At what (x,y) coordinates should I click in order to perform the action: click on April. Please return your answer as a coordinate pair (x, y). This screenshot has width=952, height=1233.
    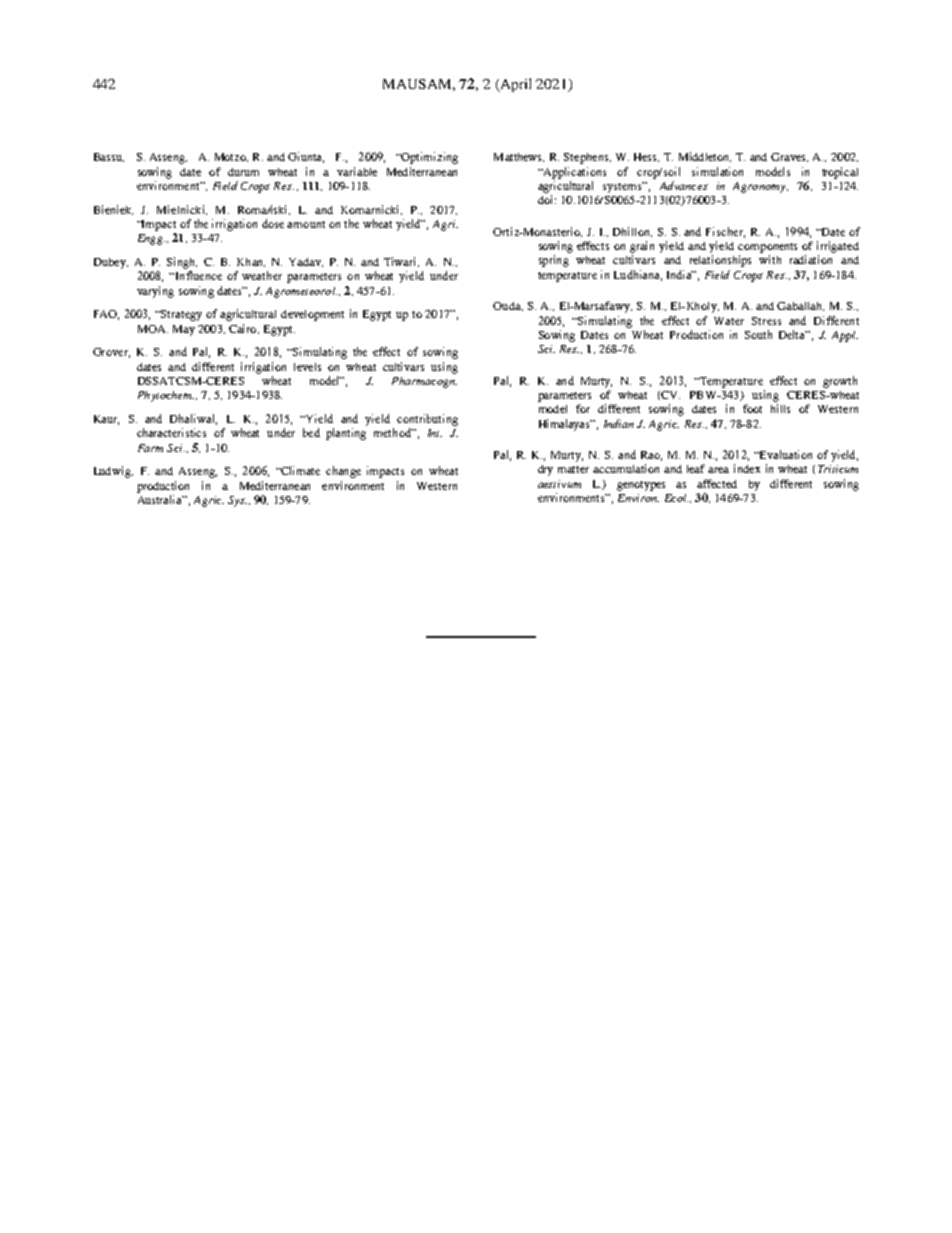
    Looking at the image, I should click on (514, 85).
